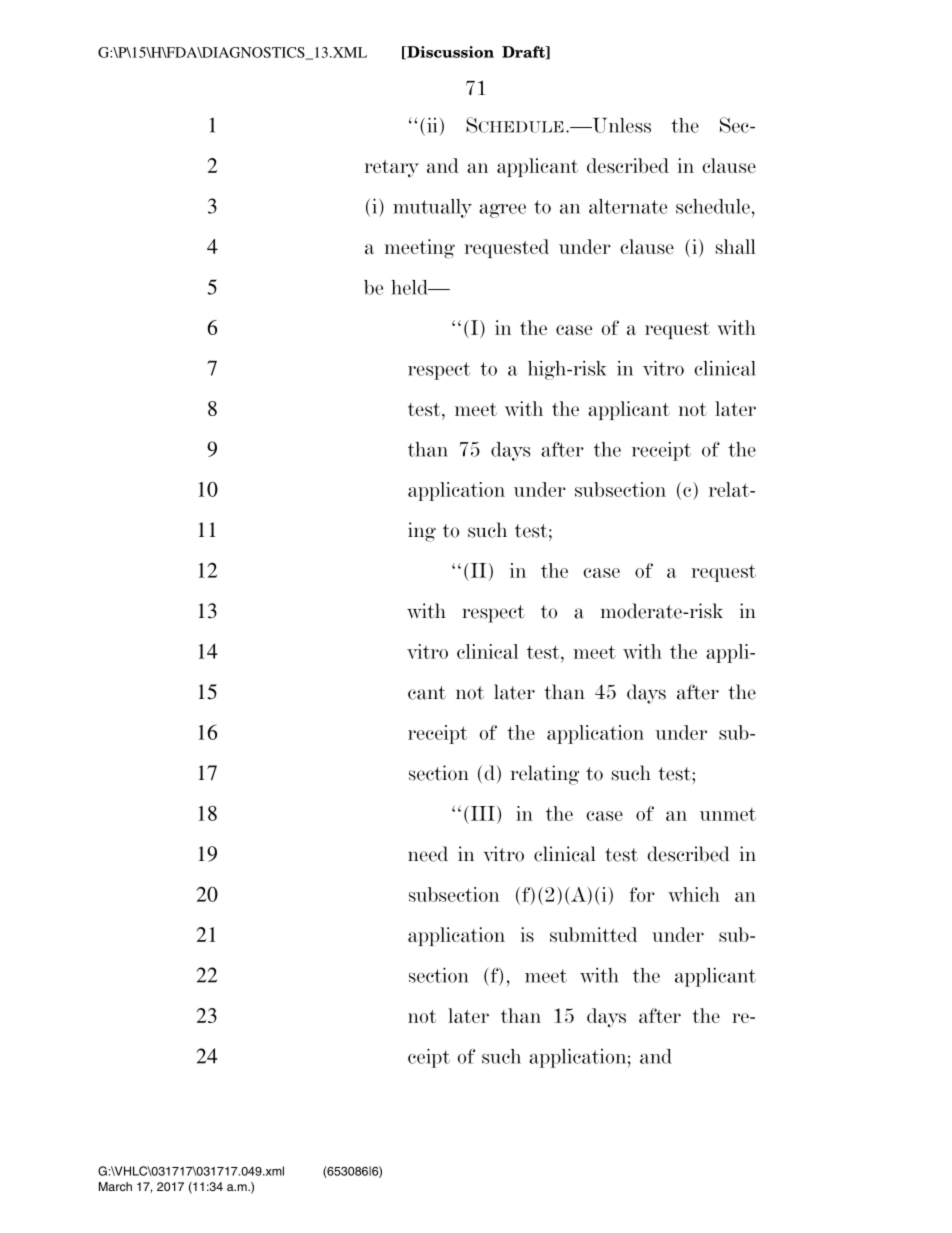  I want to click on mutually, so click(432, 208).
